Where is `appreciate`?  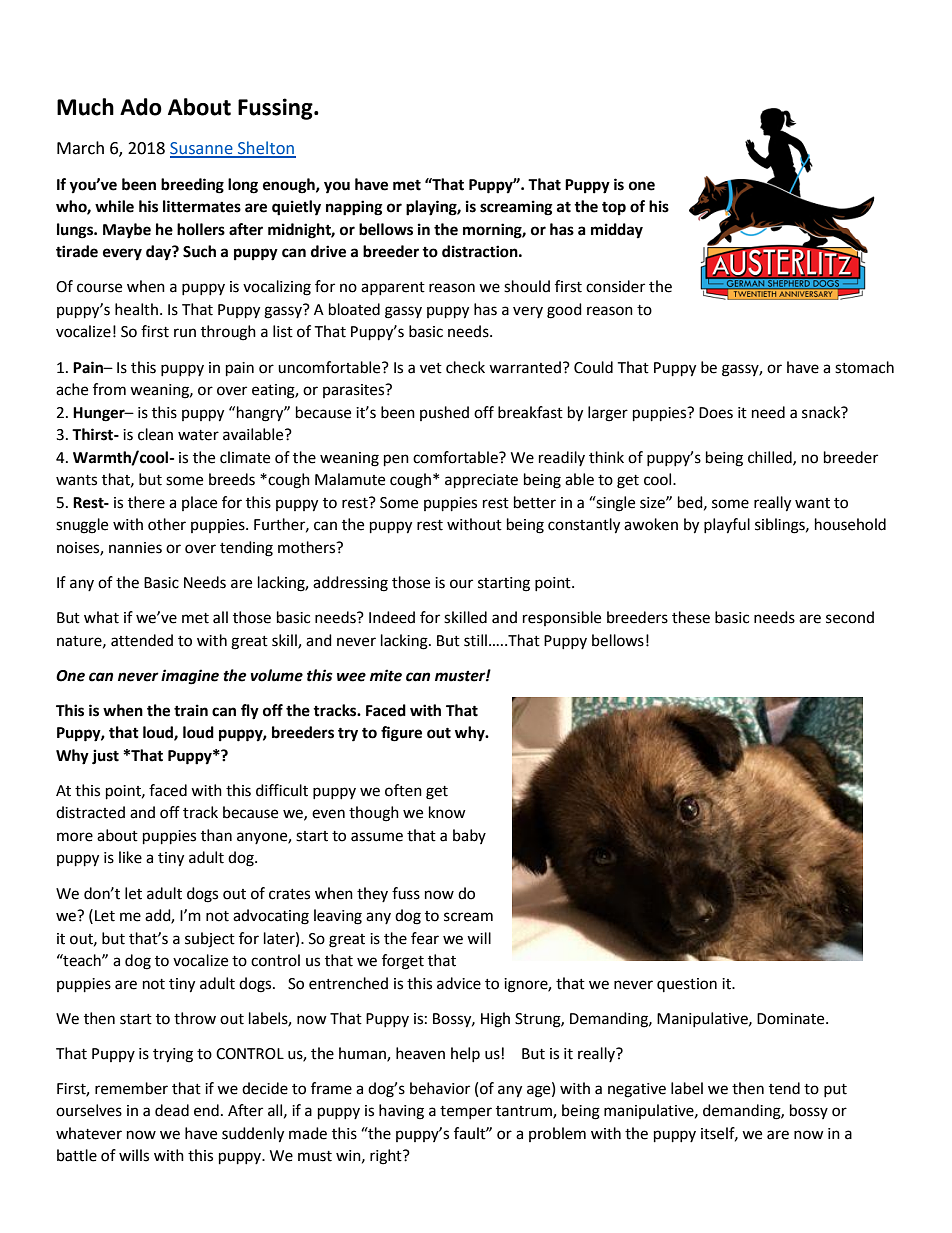 appreciate is located at coordinates (481, 481).
